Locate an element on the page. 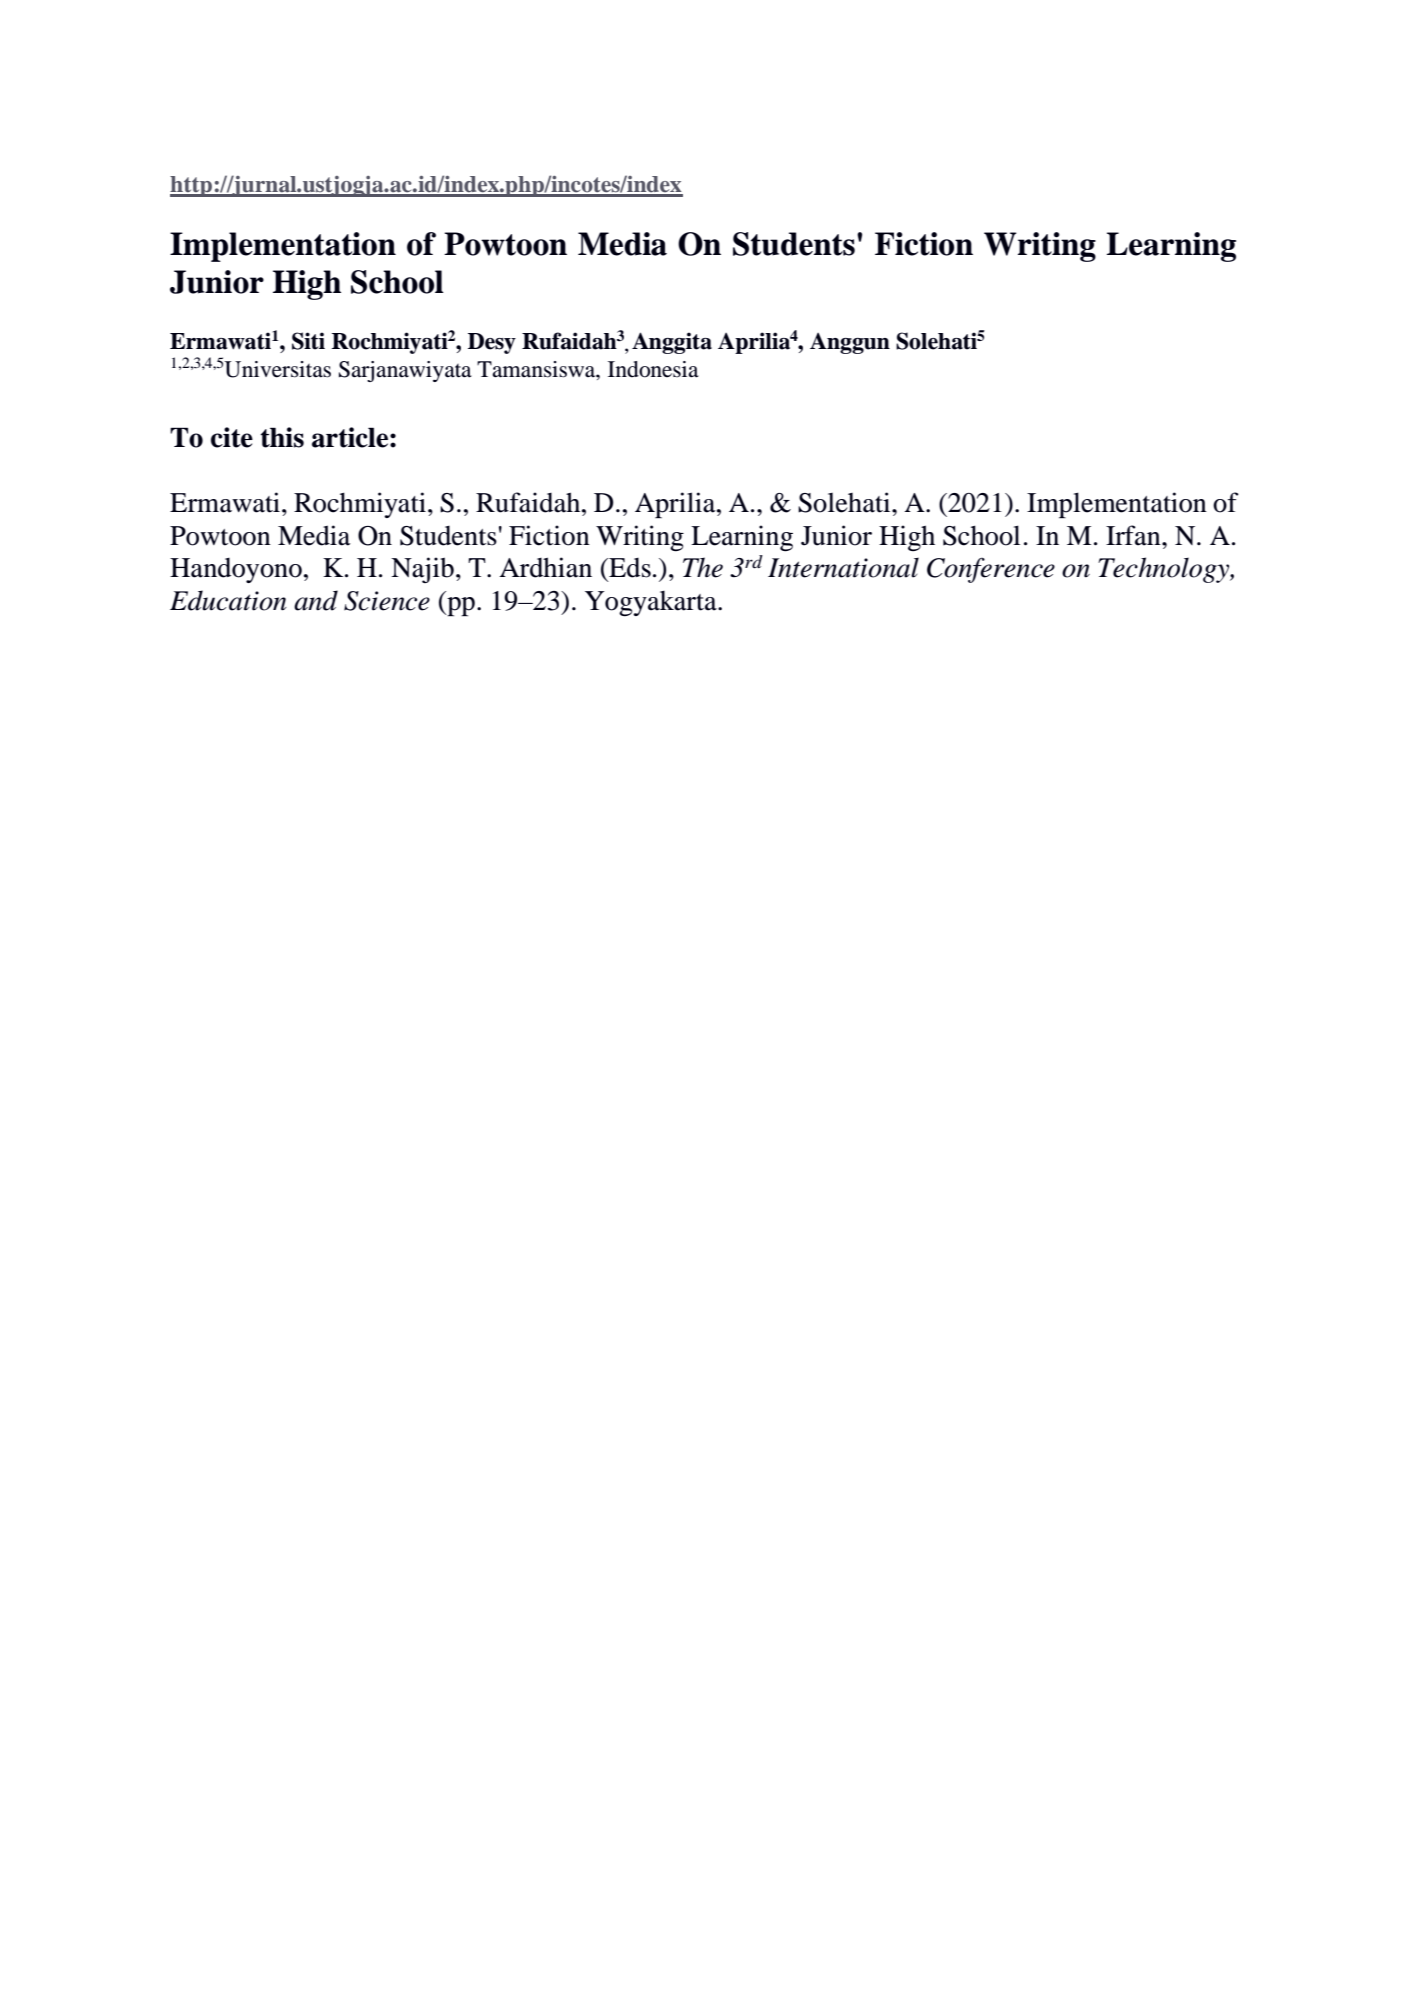 The width and height of the page is (1407, 1990). Science is located at coordinates (387, 601).
